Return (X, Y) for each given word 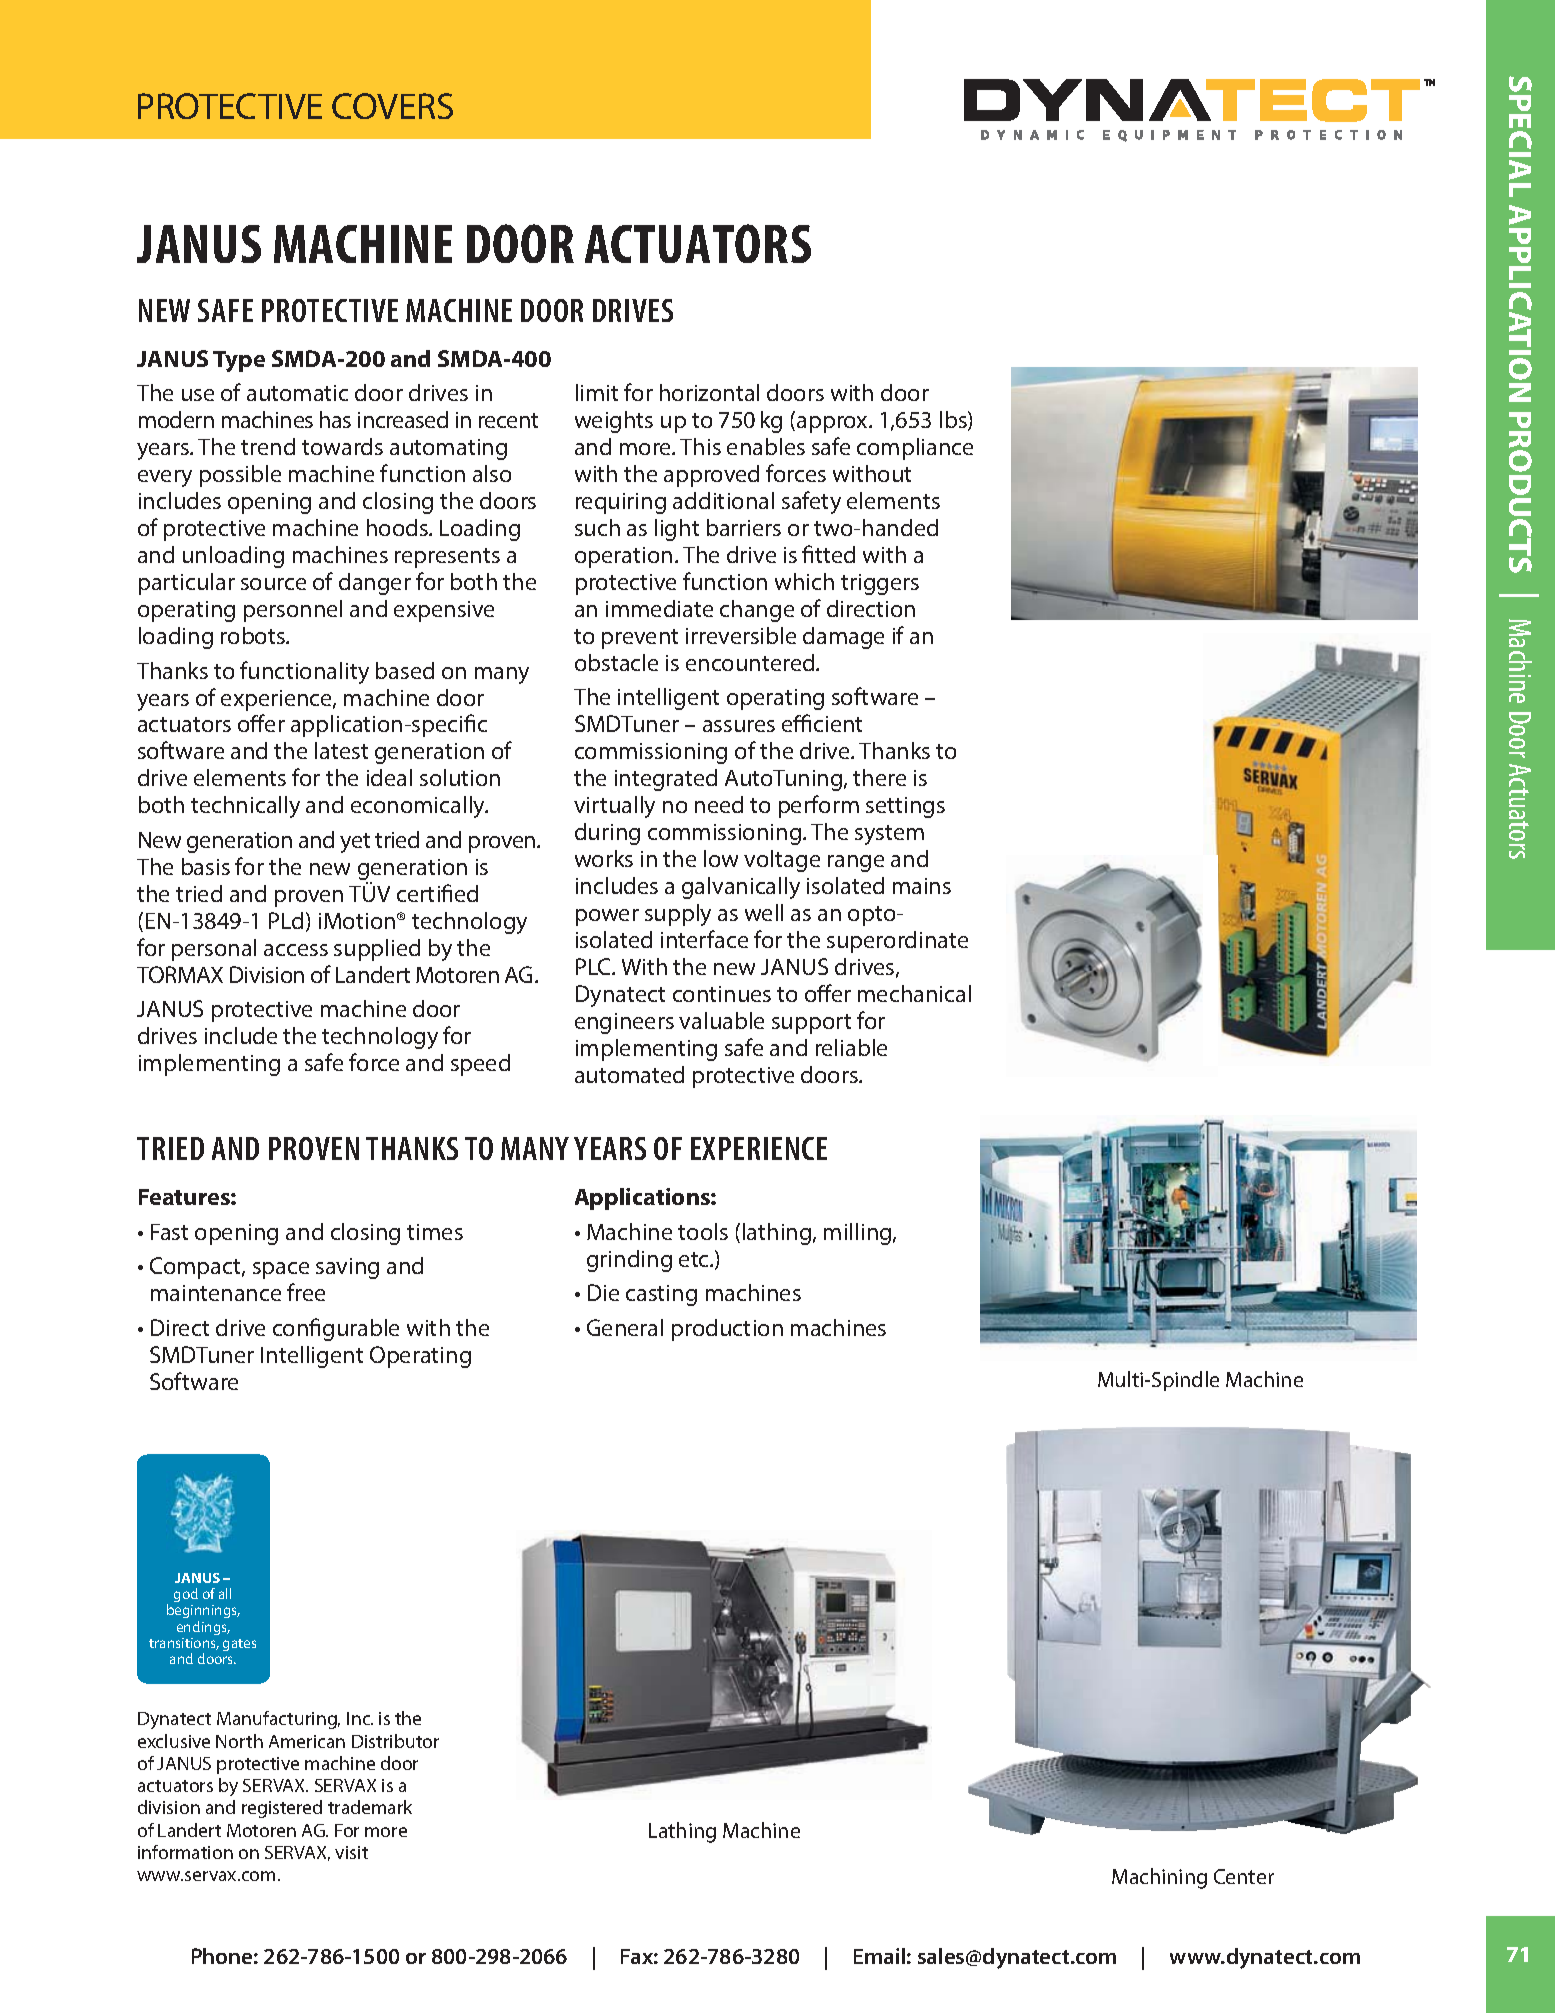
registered (282, 1809)
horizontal (709, 392)
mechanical (914, 993)
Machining (1159, 1878)
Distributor (395, 1741)
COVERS (392, 106)
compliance (915, 449)
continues (722, 994)
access (296, 950)
